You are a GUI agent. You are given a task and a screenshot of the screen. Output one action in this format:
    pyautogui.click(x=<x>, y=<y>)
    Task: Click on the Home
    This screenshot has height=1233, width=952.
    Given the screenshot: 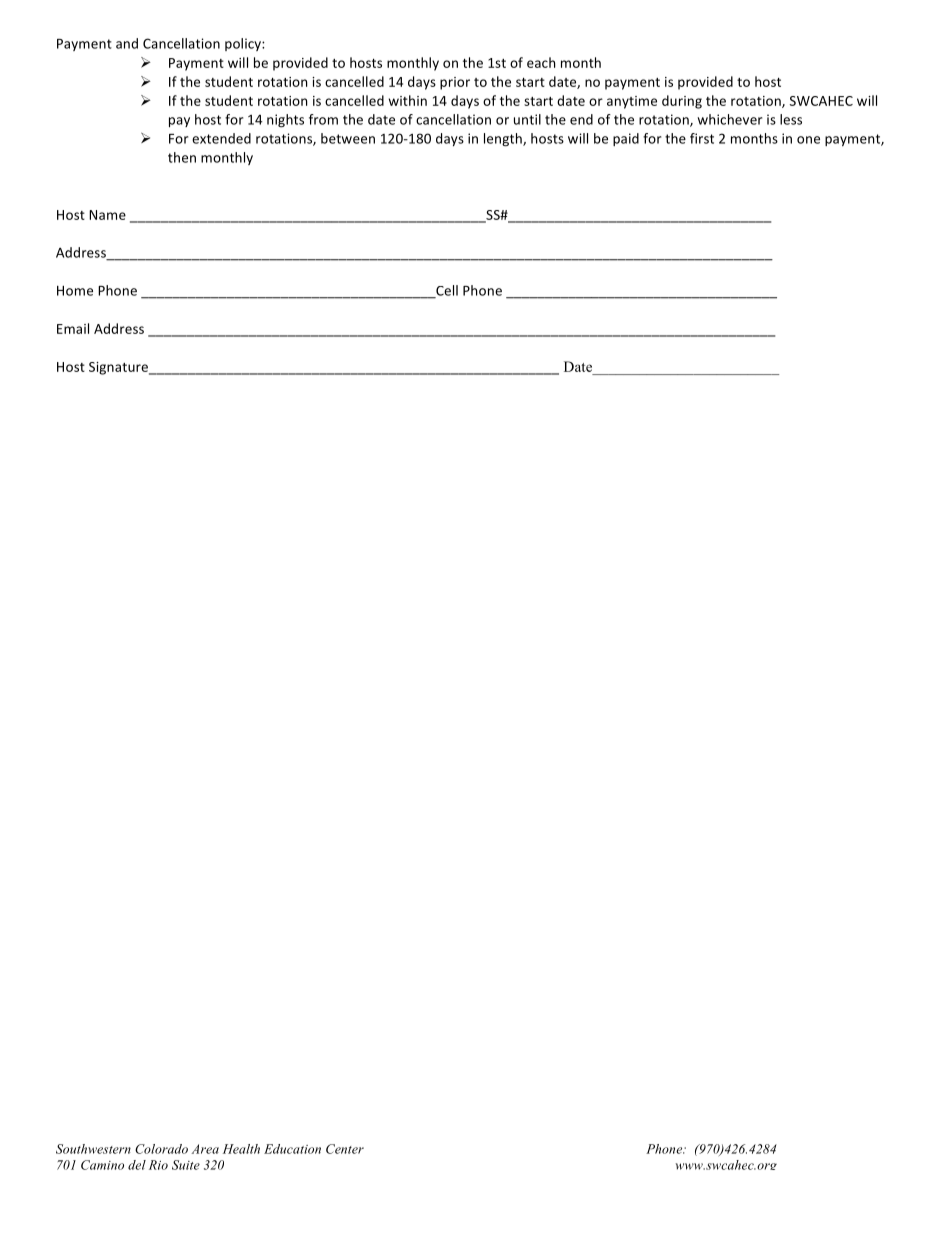 What is the action you would take?
    pyautogui.click(x=75, y=291)
